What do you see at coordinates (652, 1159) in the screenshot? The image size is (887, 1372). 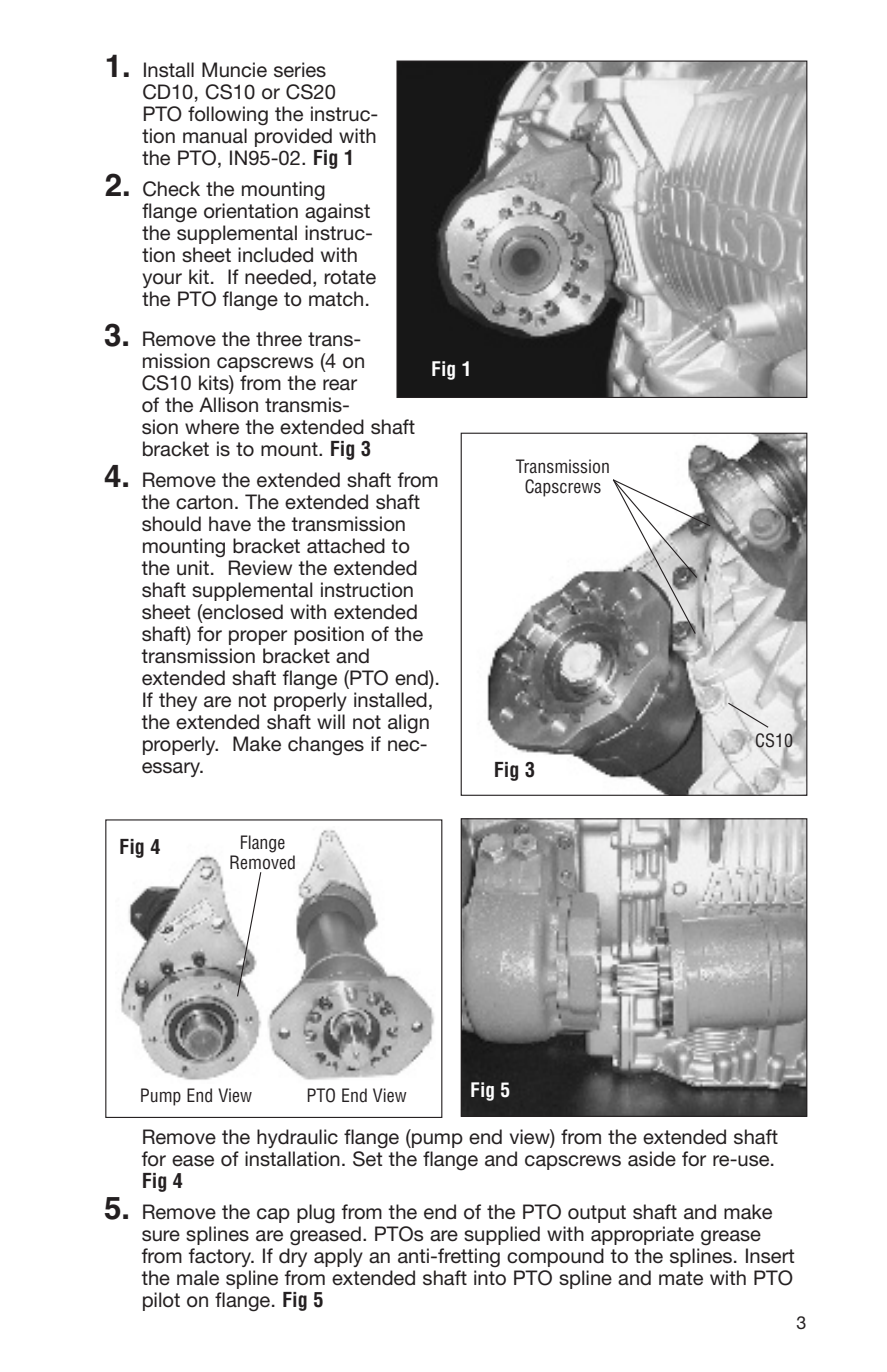 I see `aside` at bounding box center [652, 1159].
